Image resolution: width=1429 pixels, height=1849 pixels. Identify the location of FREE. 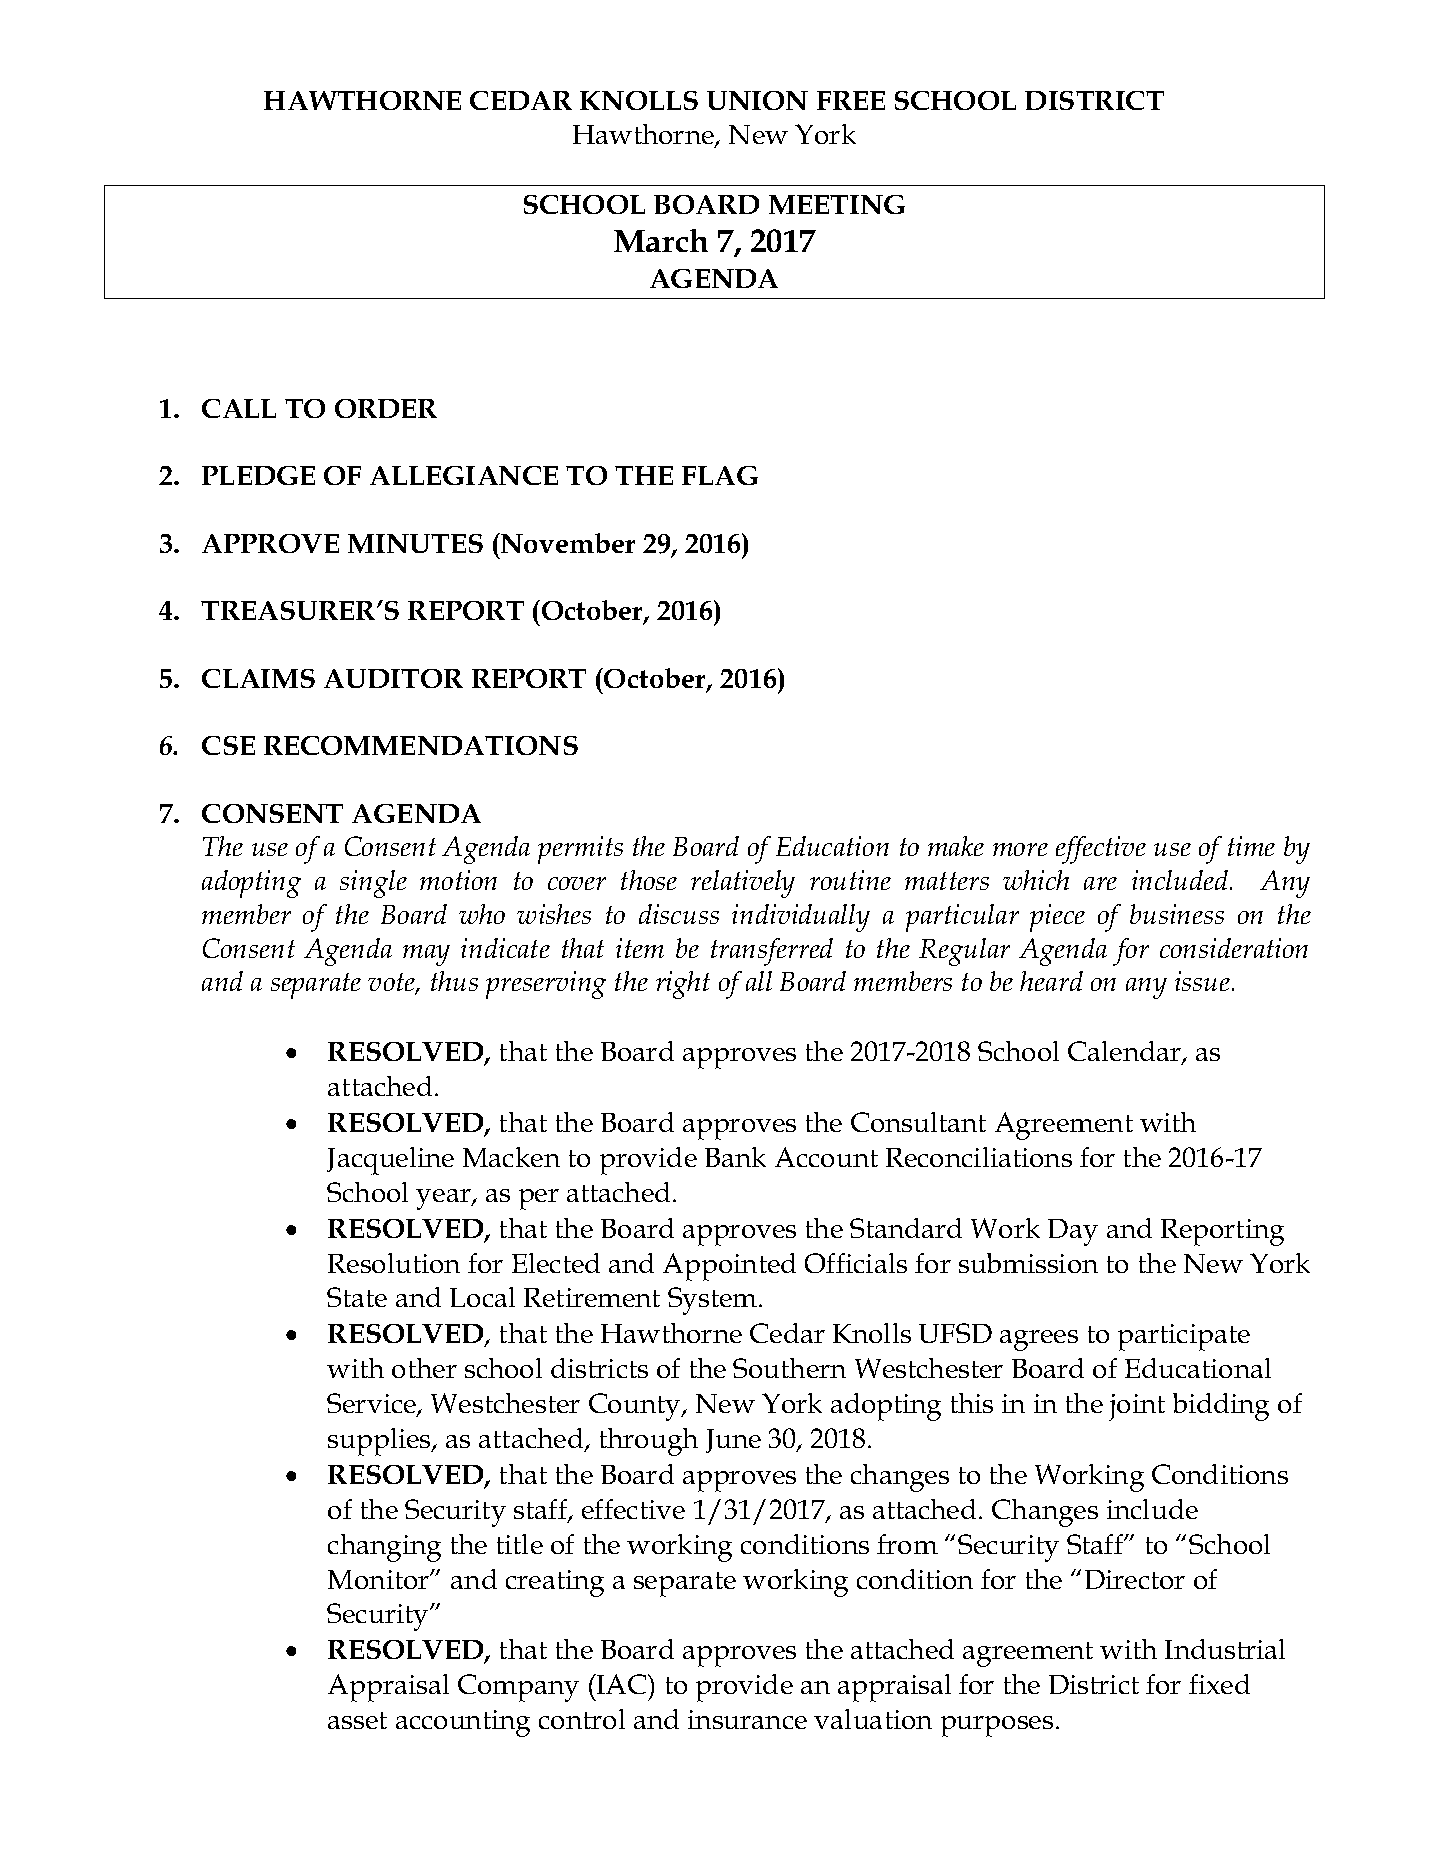
(851, 100).
